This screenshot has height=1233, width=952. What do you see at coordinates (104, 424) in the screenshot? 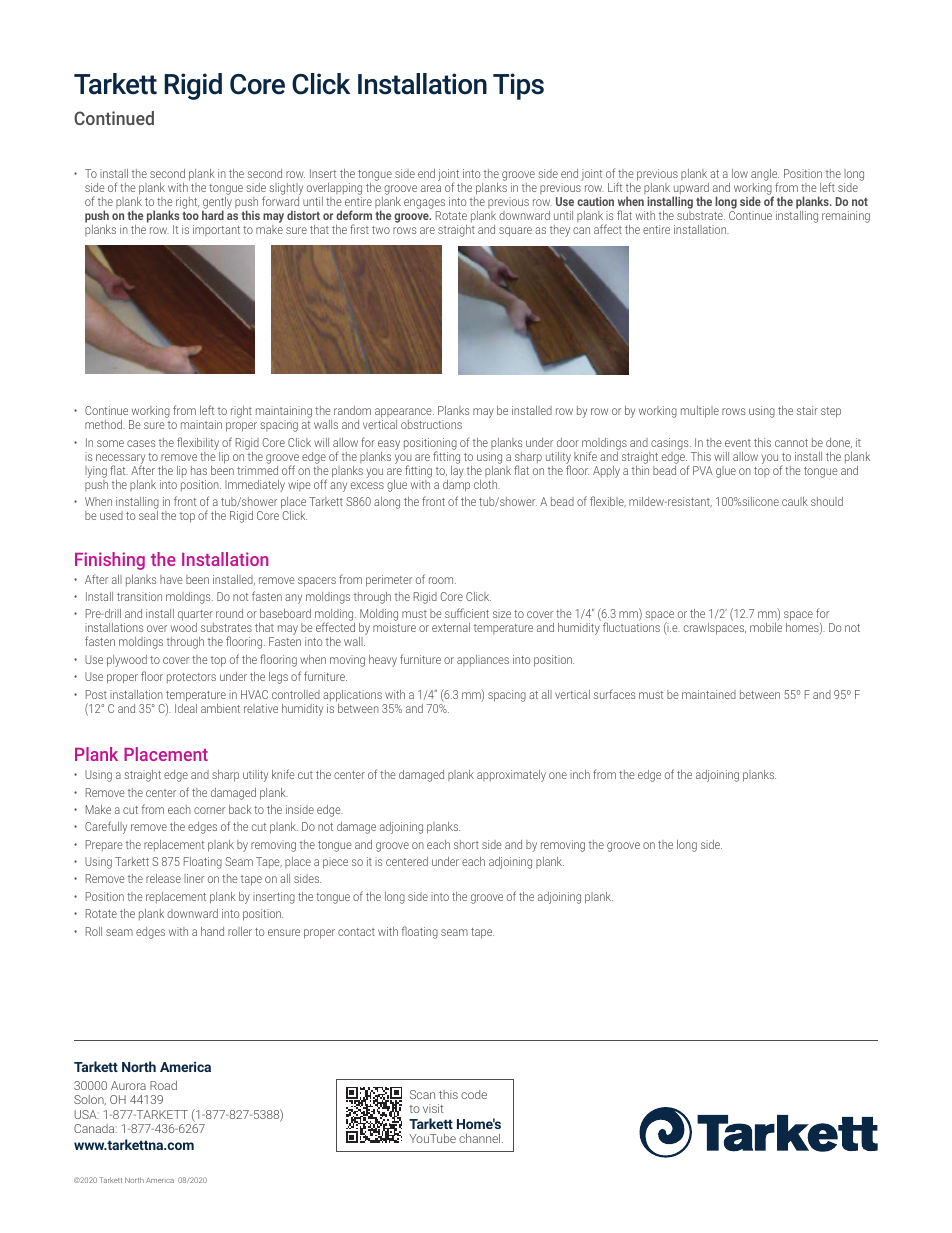
I see `method` at bounding box center [104, 424].
